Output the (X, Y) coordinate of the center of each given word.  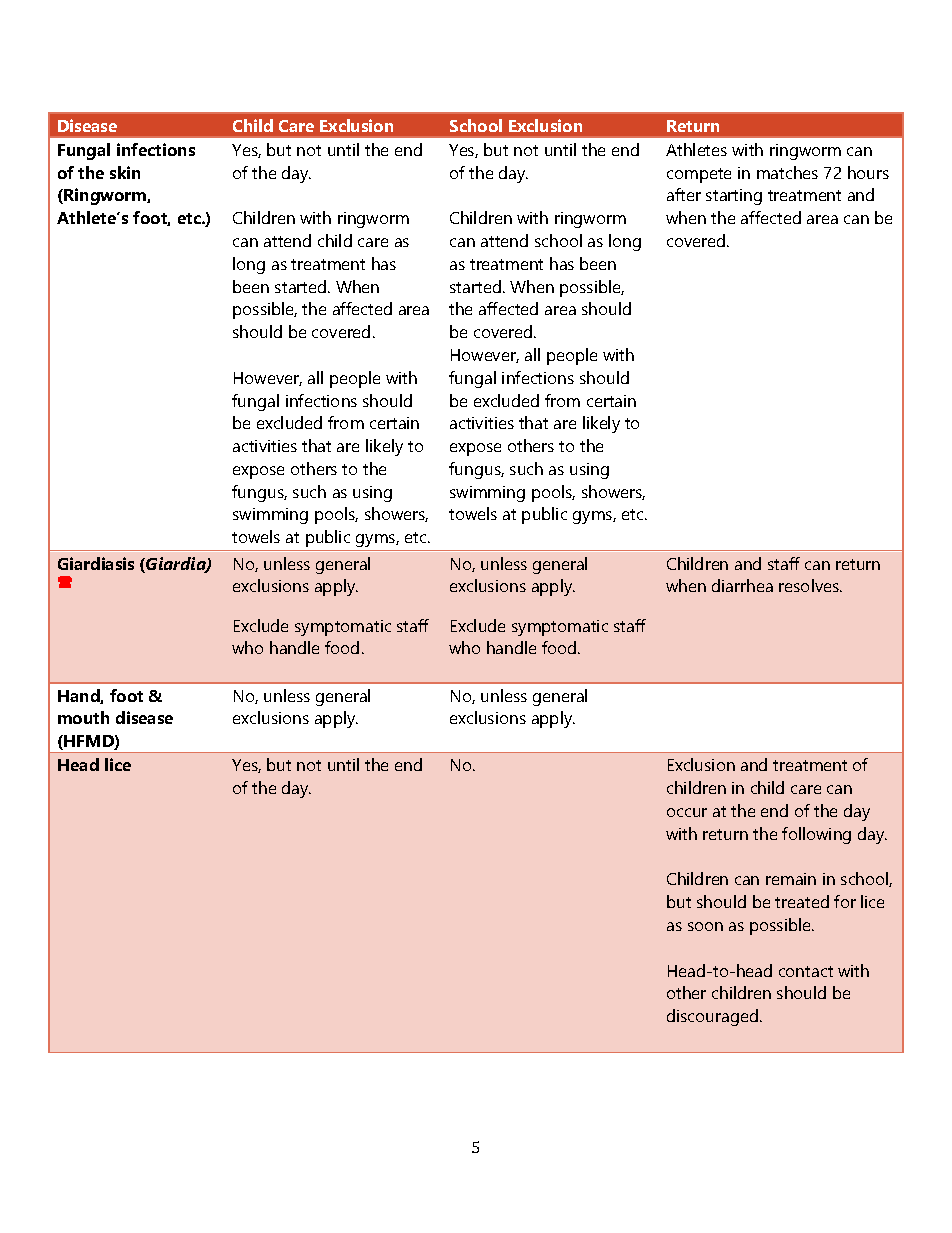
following (816, 835)
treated (802, 901)
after (684, 194)
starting (734, 197)
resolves (810, 585)
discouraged (712, 1017)
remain (791, 879)
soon (705, 926)
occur (687, 812)
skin (125, 172)
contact (806, 971)
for (845, 901)
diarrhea (742, 585)
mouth (83, 717)
